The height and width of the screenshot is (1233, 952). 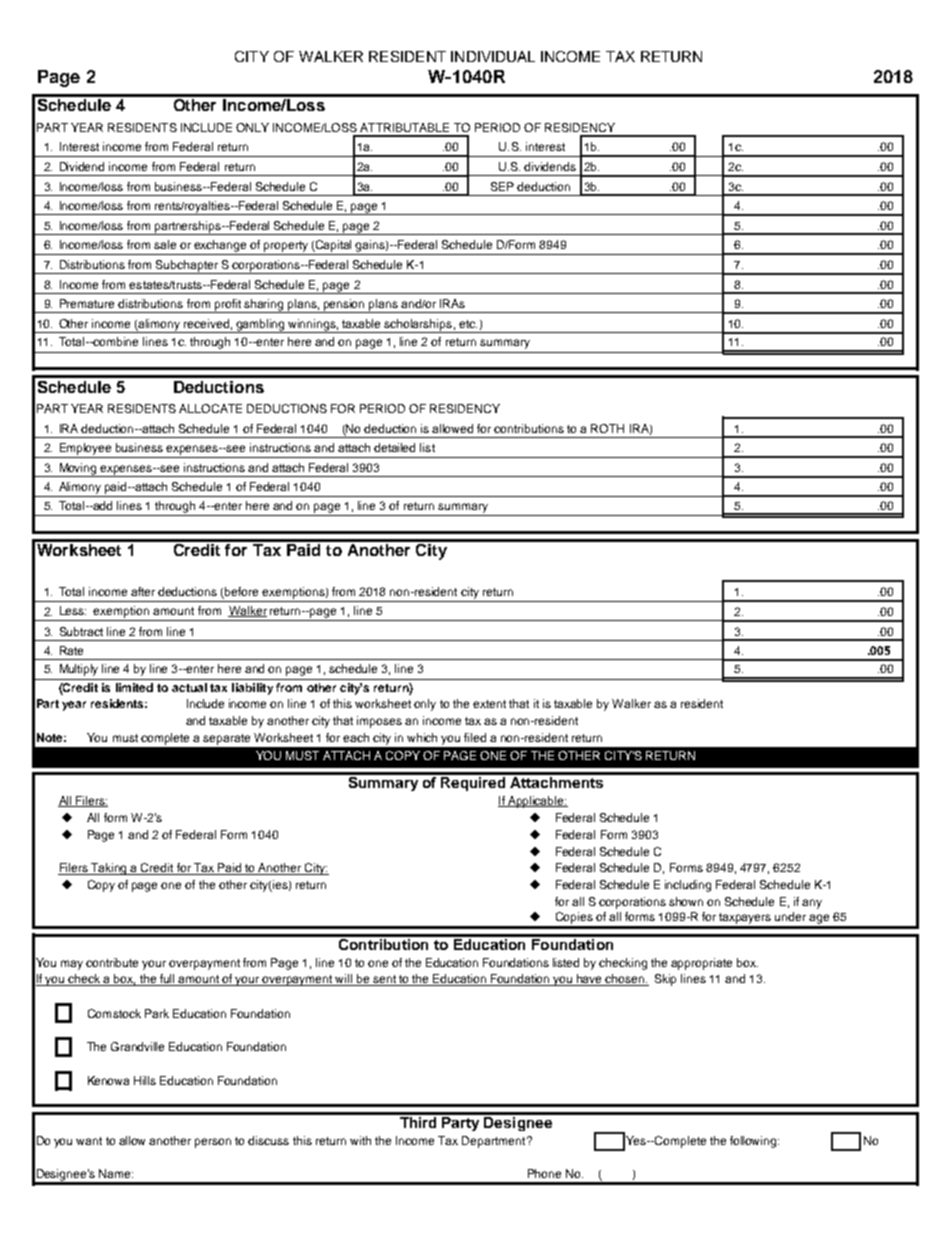 What do you see at coordinates (384, 980) in the screenshot?
I see `sent` at bounding box center [384, 980].
